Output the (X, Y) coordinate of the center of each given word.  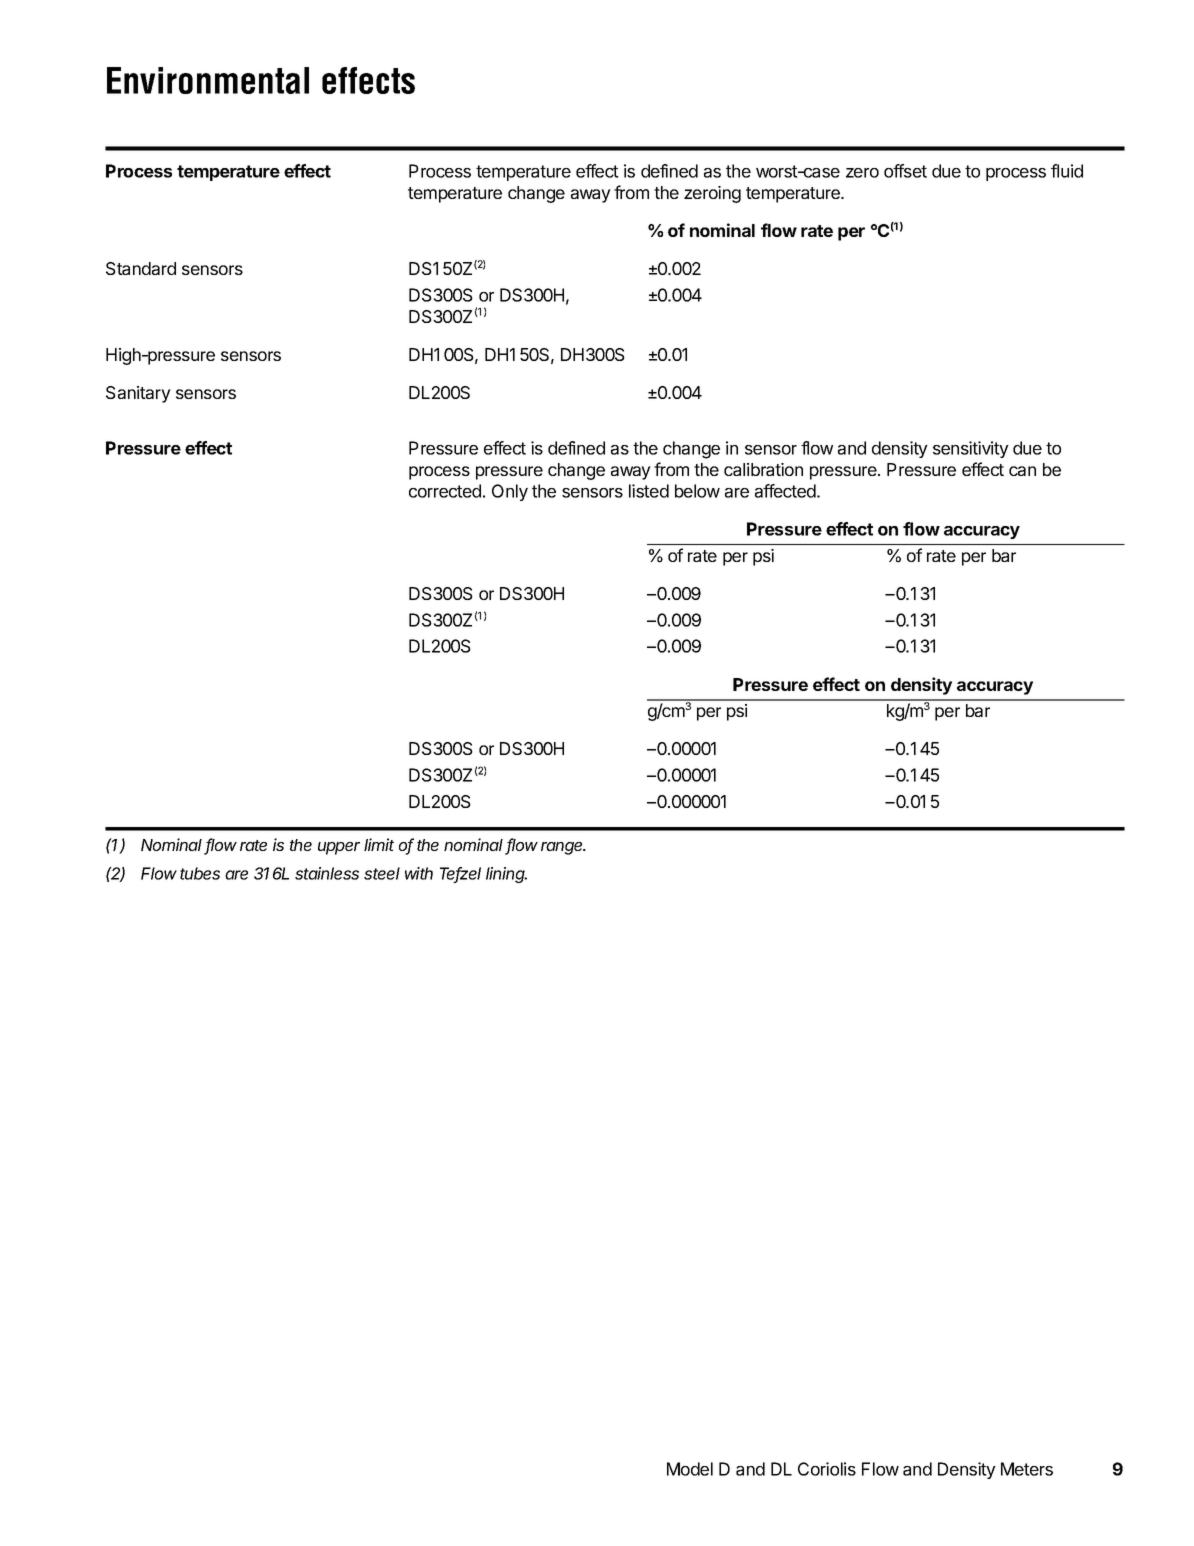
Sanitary (138, 394)
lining (506, 875)
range (563, 848)
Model (690, 1469)
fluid (1067, 171)
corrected (445, 491)
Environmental (208, 80)
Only (510, 492)
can (1022, 471)
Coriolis (827, 1469)
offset (905, 171)
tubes (200, 873)
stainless (327, 873)
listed (649, 491)
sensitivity (971, 449)
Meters (1027, 1469)
